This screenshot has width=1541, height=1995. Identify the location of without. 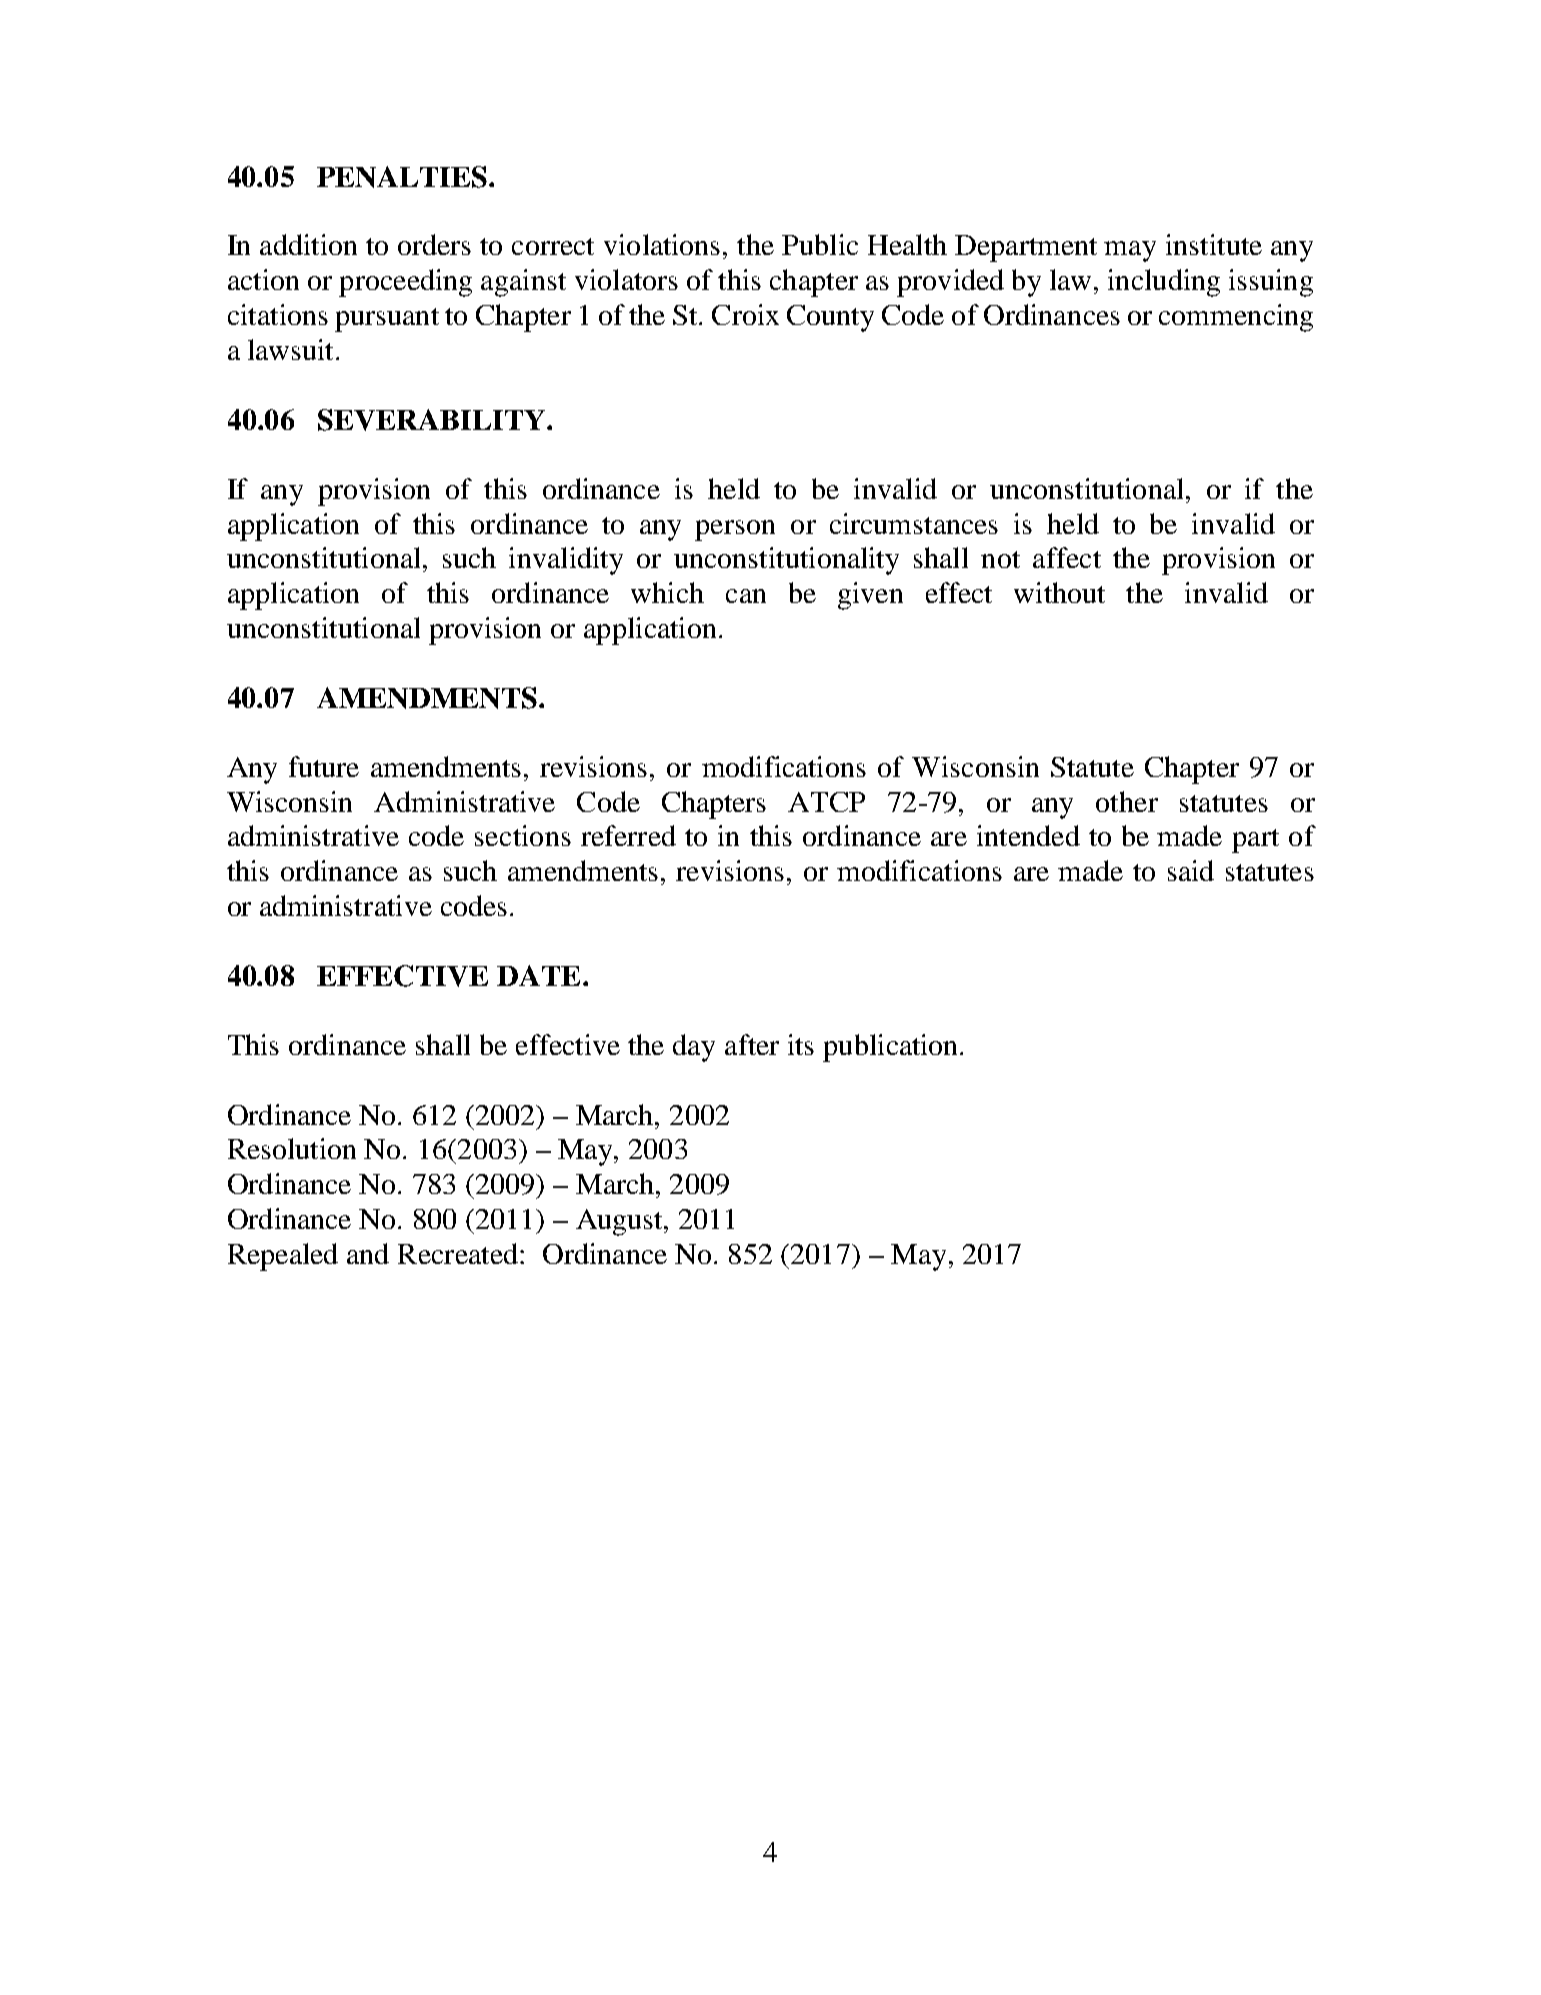
(1059, 592).
